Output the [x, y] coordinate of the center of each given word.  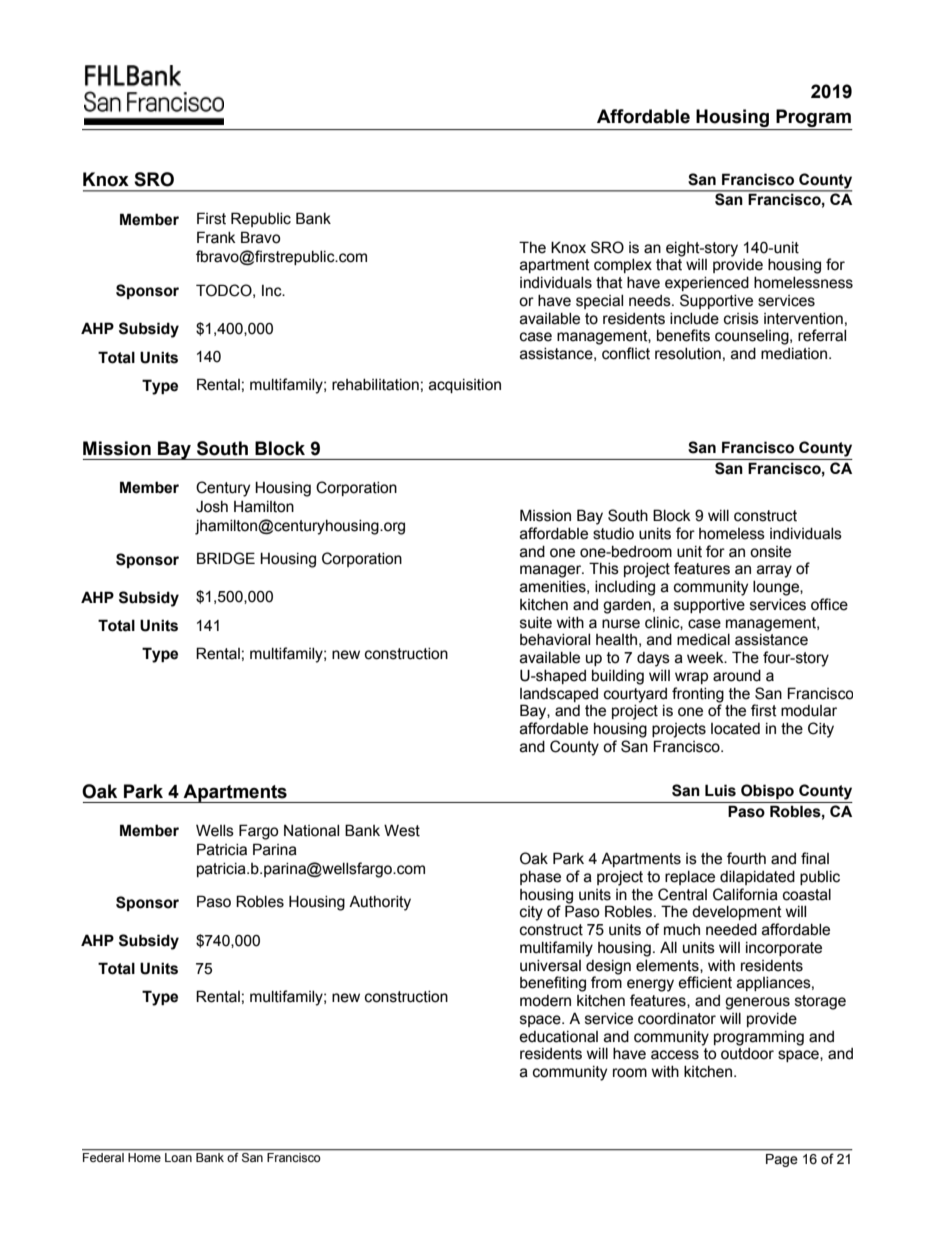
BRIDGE [226, 558]
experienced [707, 284]
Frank [216, 237]
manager [552, 571]
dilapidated [757, 878]
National [311, 831]
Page [781, 1160]
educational [558, 1037]
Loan [178, 1157]
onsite [770, 552]
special [599, 302]
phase [540, 878]
